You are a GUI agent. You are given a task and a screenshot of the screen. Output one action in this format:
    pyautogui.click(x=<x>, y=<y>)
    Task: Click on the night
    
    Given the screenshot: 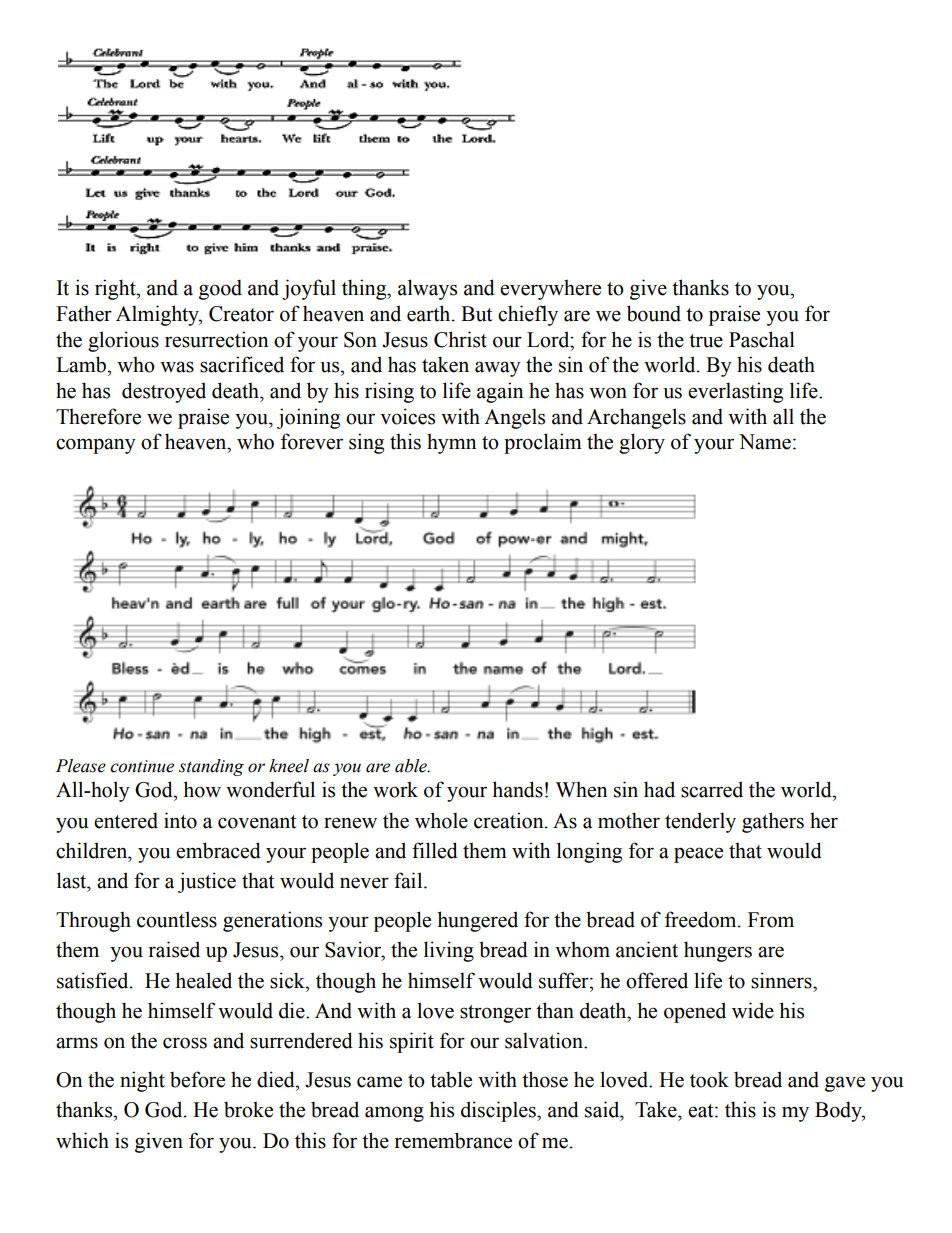 What is the action you would take?
    pyautogui.click(x=142, y=1081)
